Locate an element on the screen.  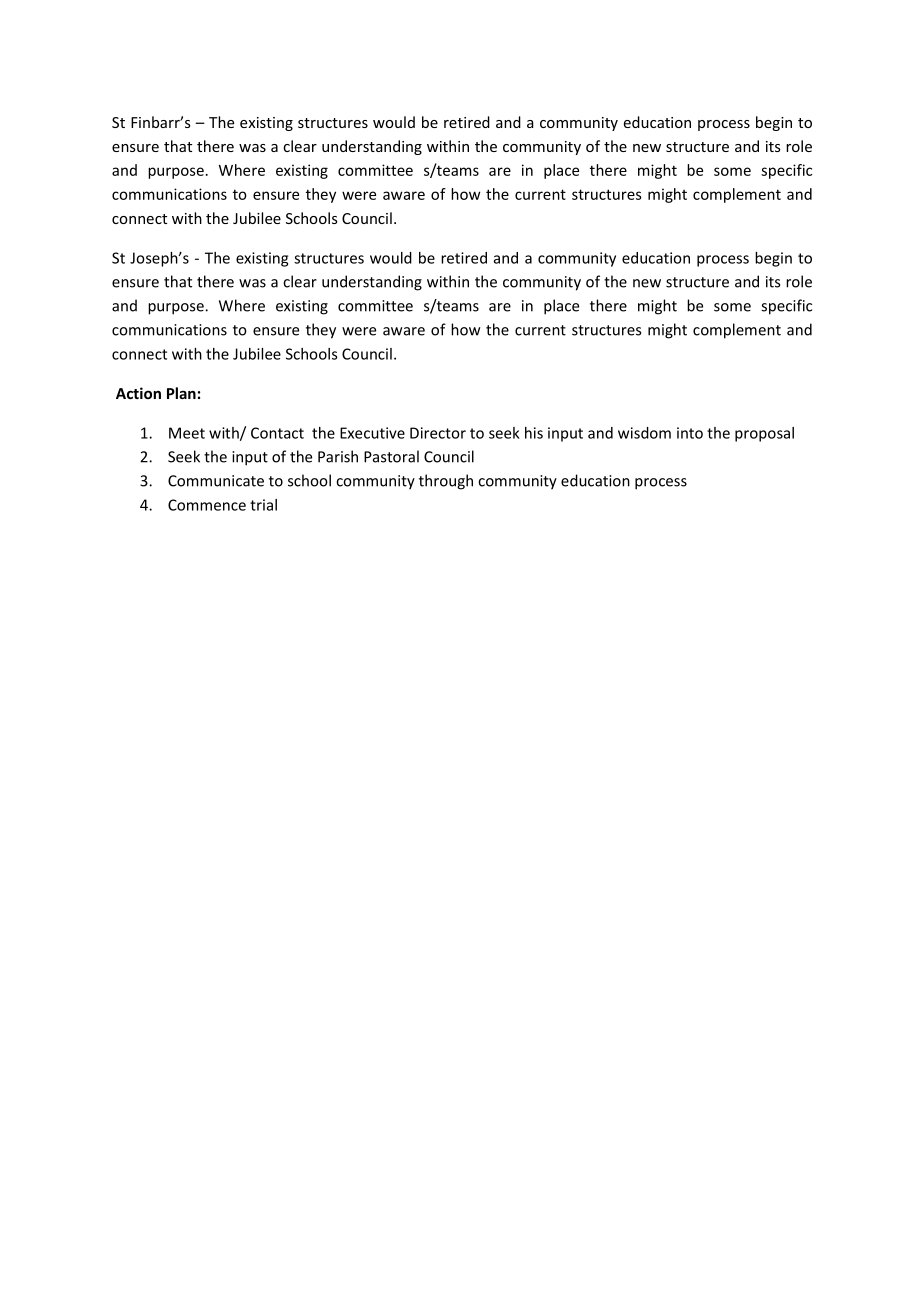
through is located at coordinates (446, 482).
